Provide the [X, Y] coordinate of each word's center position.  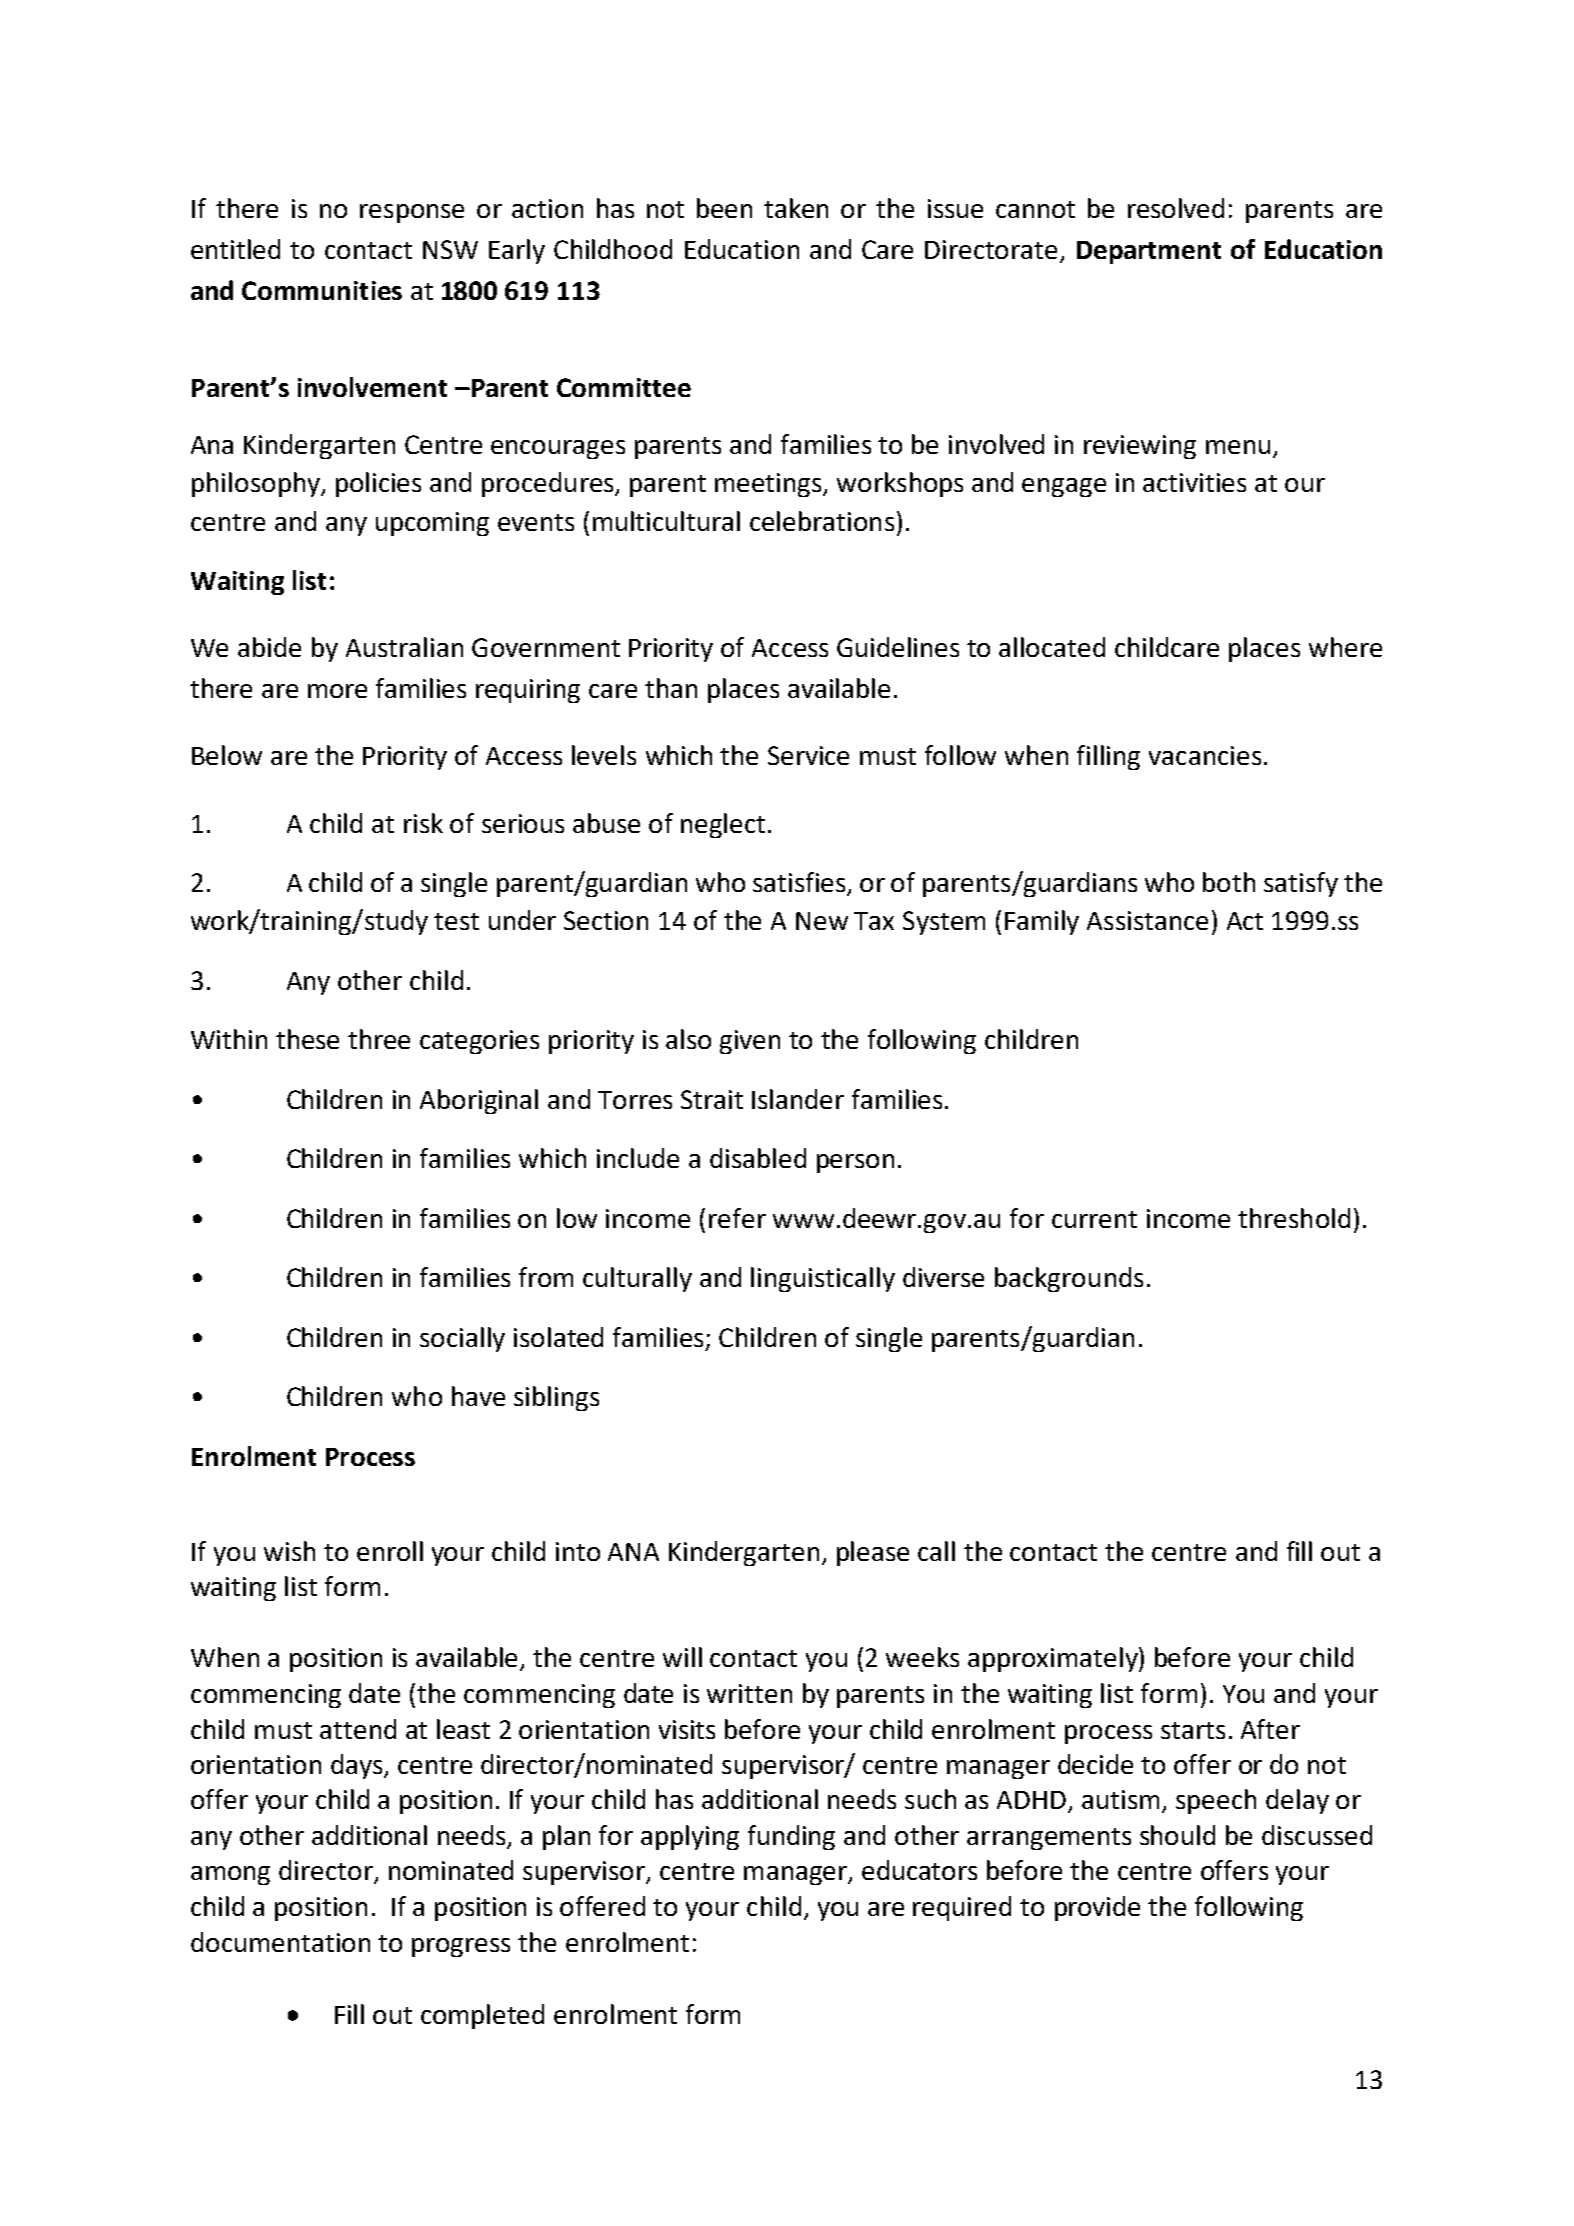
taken [796, 208]
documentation [280, 1942]
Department [1149, 252]
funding [791, 1837]
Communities [322, 290]
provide [1097, 1908]
